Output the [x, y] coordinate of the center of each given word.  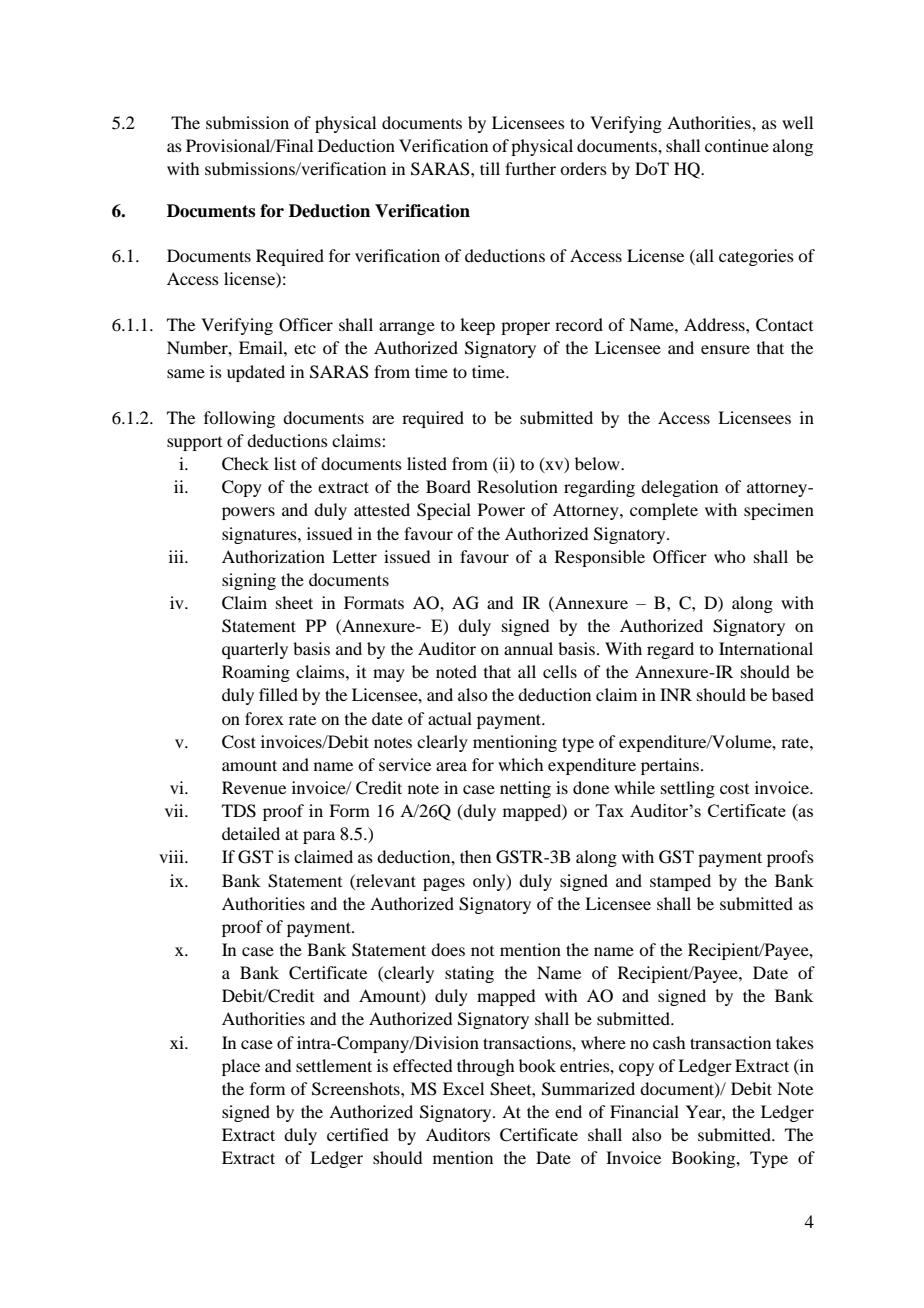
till [490, 168]
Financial [644, 1111]
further [530, 168]
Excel [463, 1088]
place [241, 1067]
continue [737, 145]
